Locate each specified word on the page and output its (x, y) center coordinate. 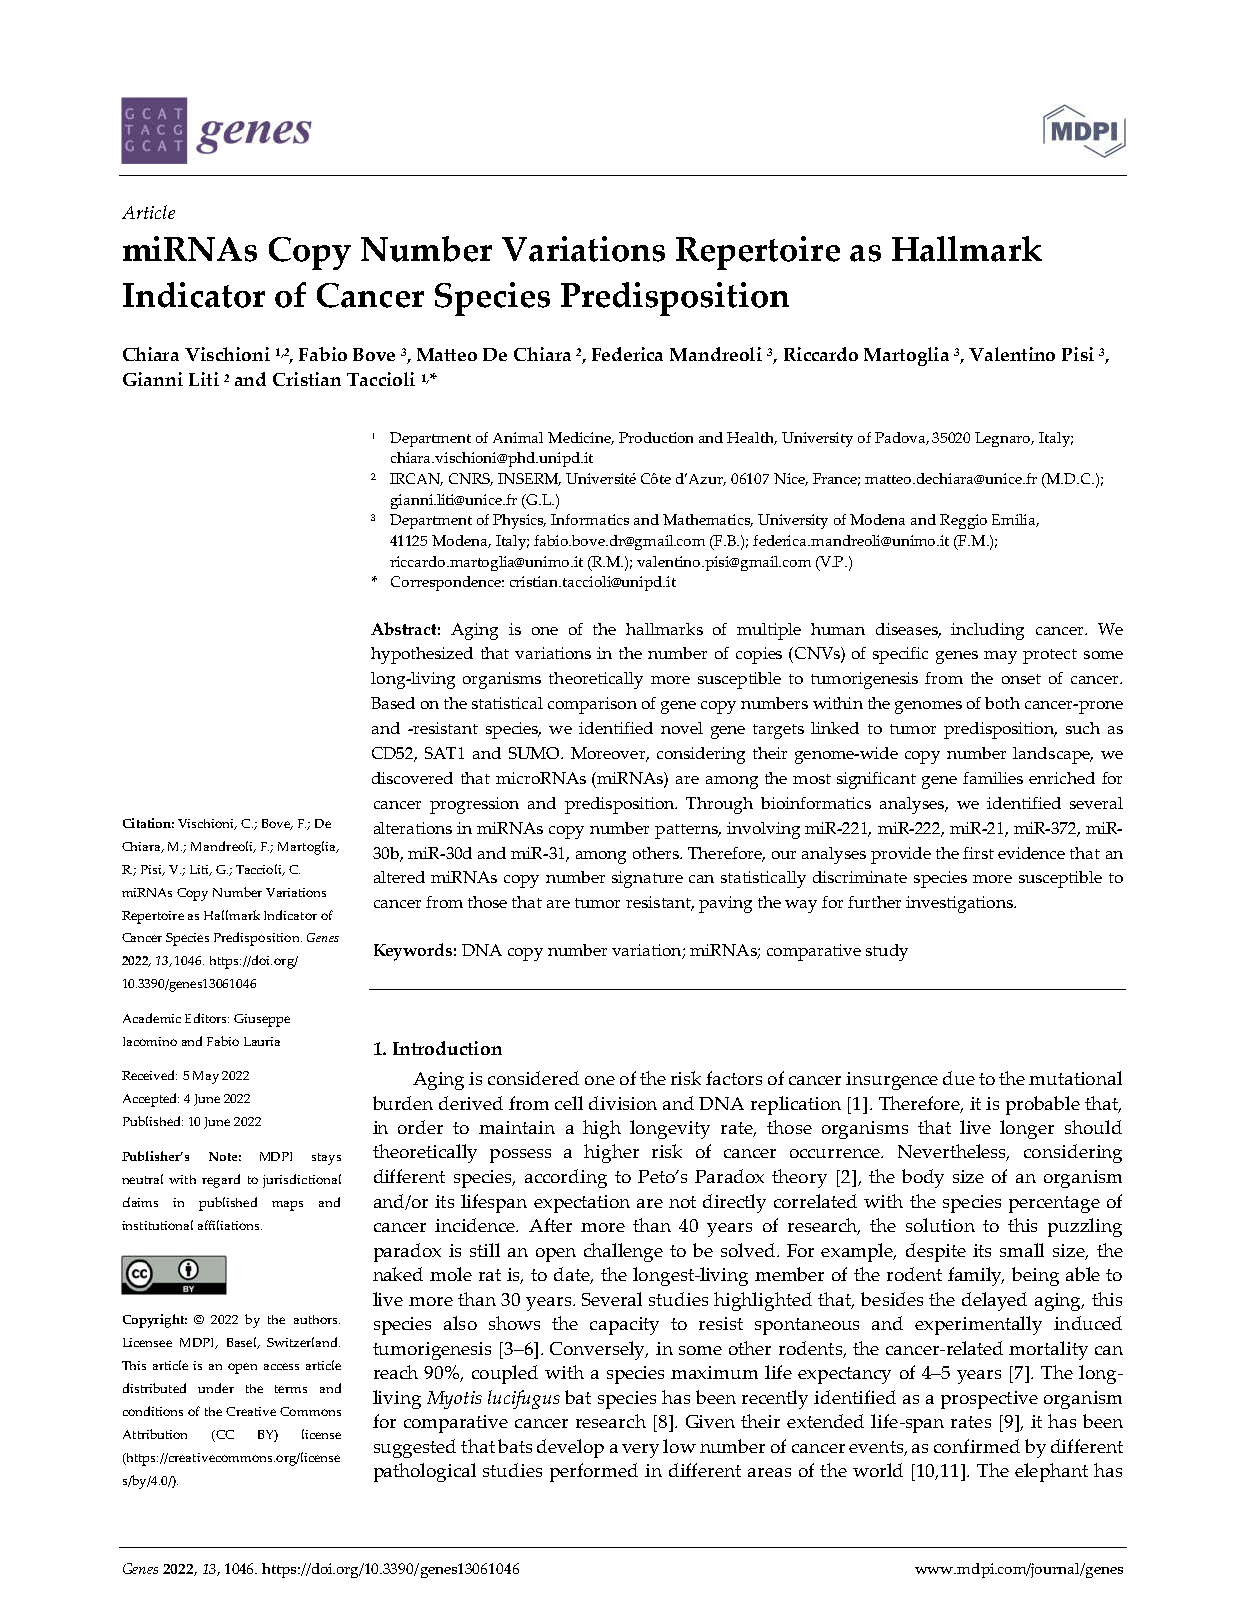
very (640, 1451)
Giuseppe (262, 1020)
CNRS (471, 479)
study (887, 952)
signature (647, 879)
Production (656, 437)
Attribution (155, 1434)
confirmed (977, 1446)
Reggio (963, 521)
